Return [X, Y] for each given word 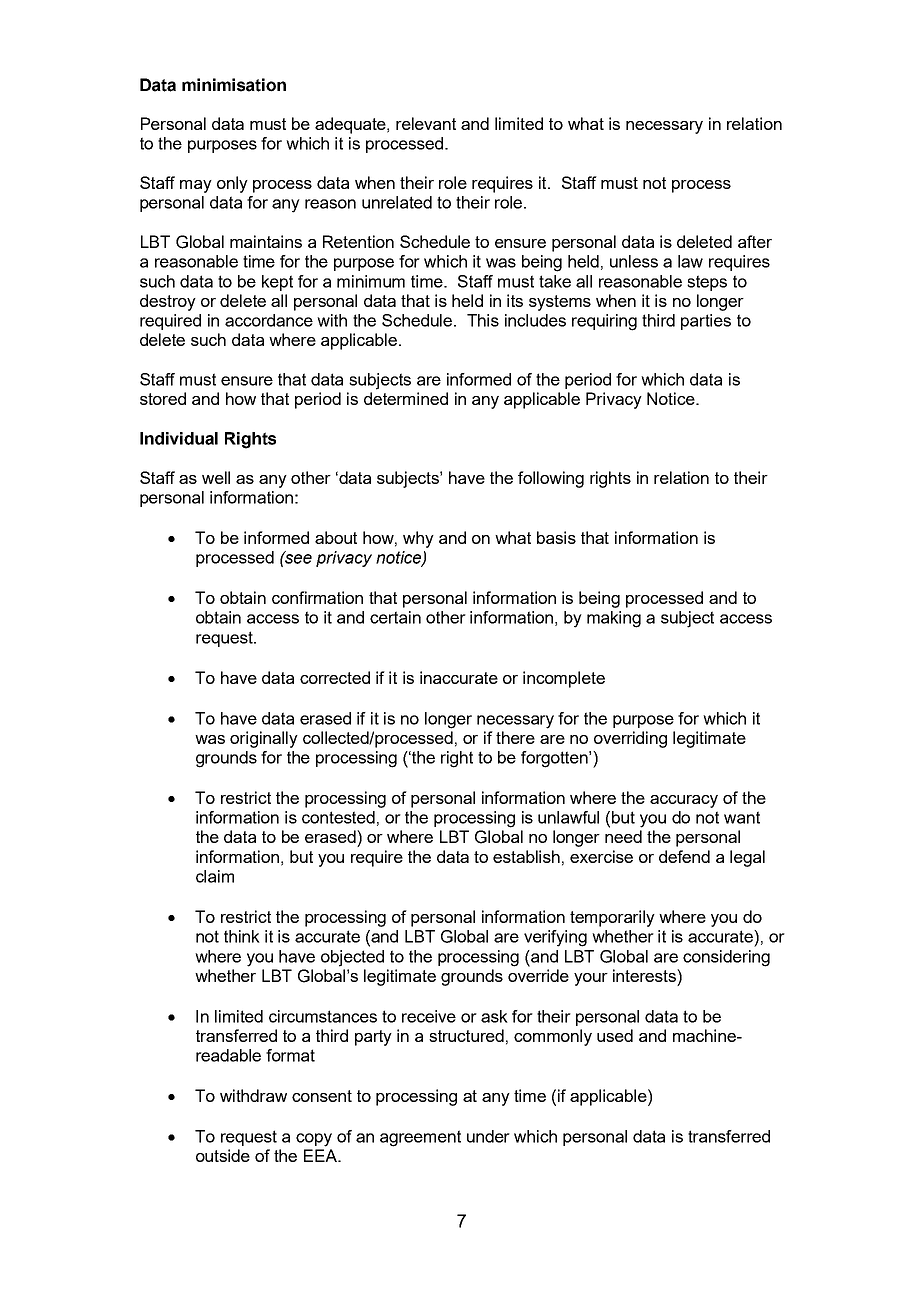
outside [223, 1155]
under [488, 1136]
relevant [426, 123]
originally [264, 739]
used [615, 1035]
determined [406, 398]
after [755, 241]
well [216, 477]
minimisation [234, 85]
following [551, 479]
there [515, 737]
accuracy [684, 801]
